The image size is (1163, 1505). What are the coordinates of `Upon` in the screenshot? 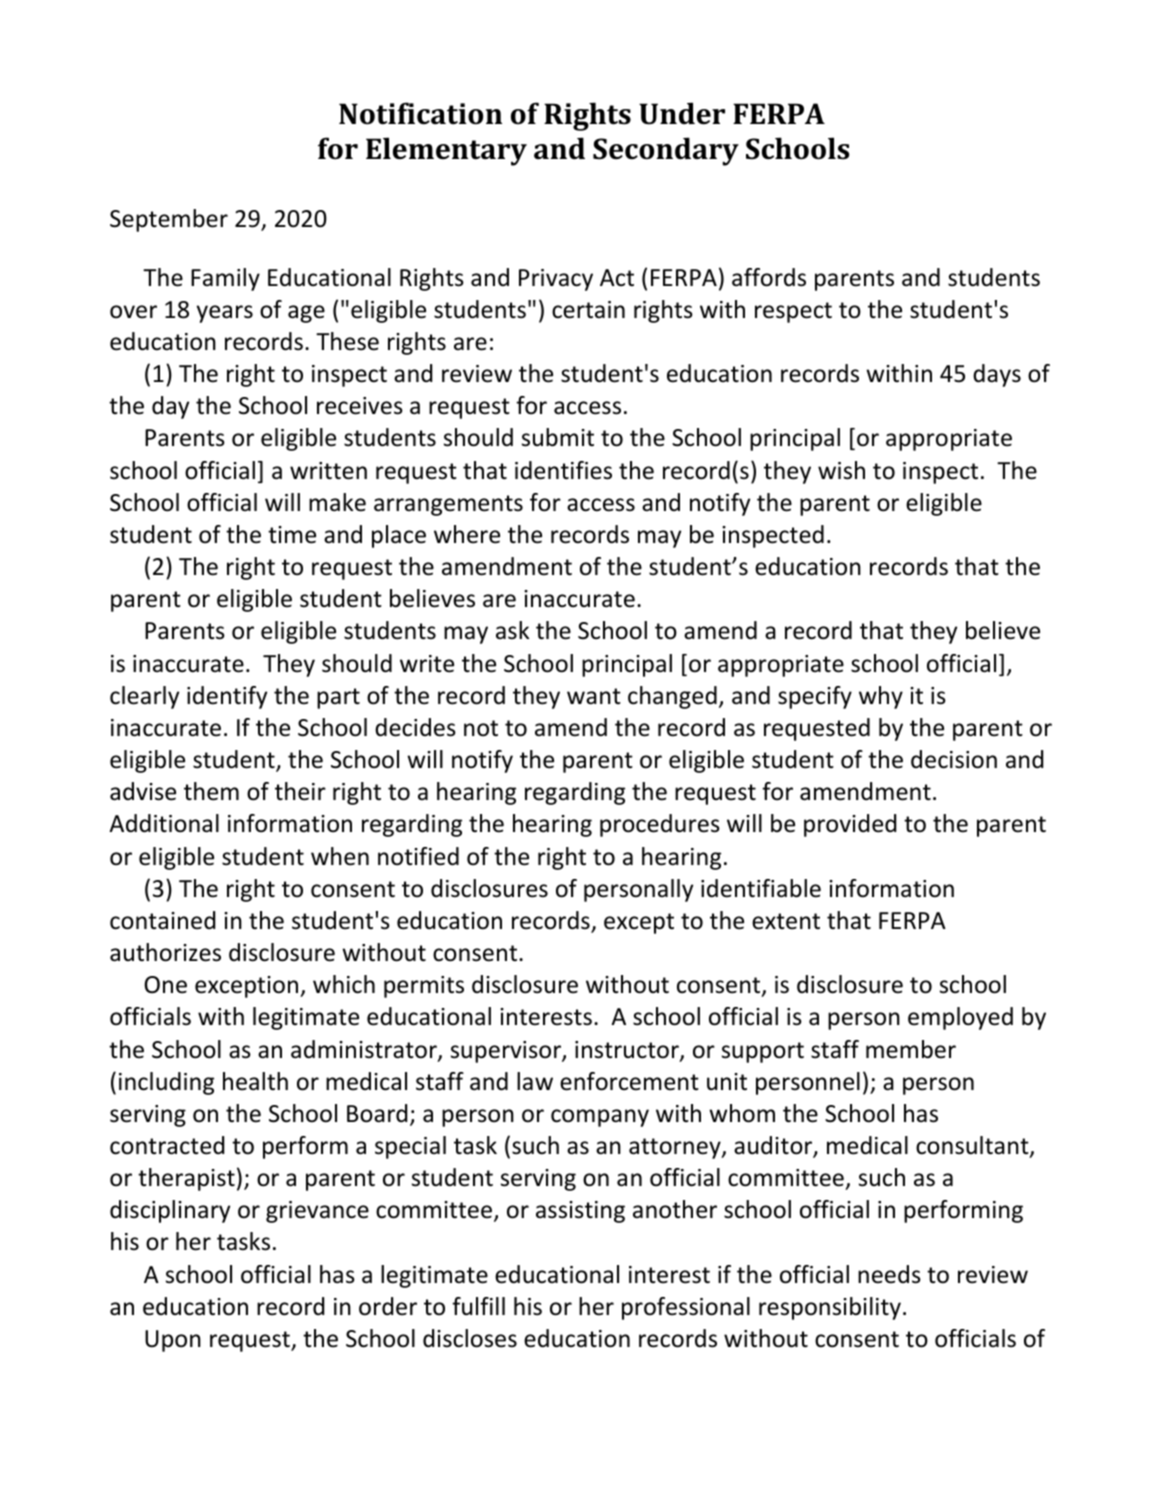 It's located at (173, 1341).
